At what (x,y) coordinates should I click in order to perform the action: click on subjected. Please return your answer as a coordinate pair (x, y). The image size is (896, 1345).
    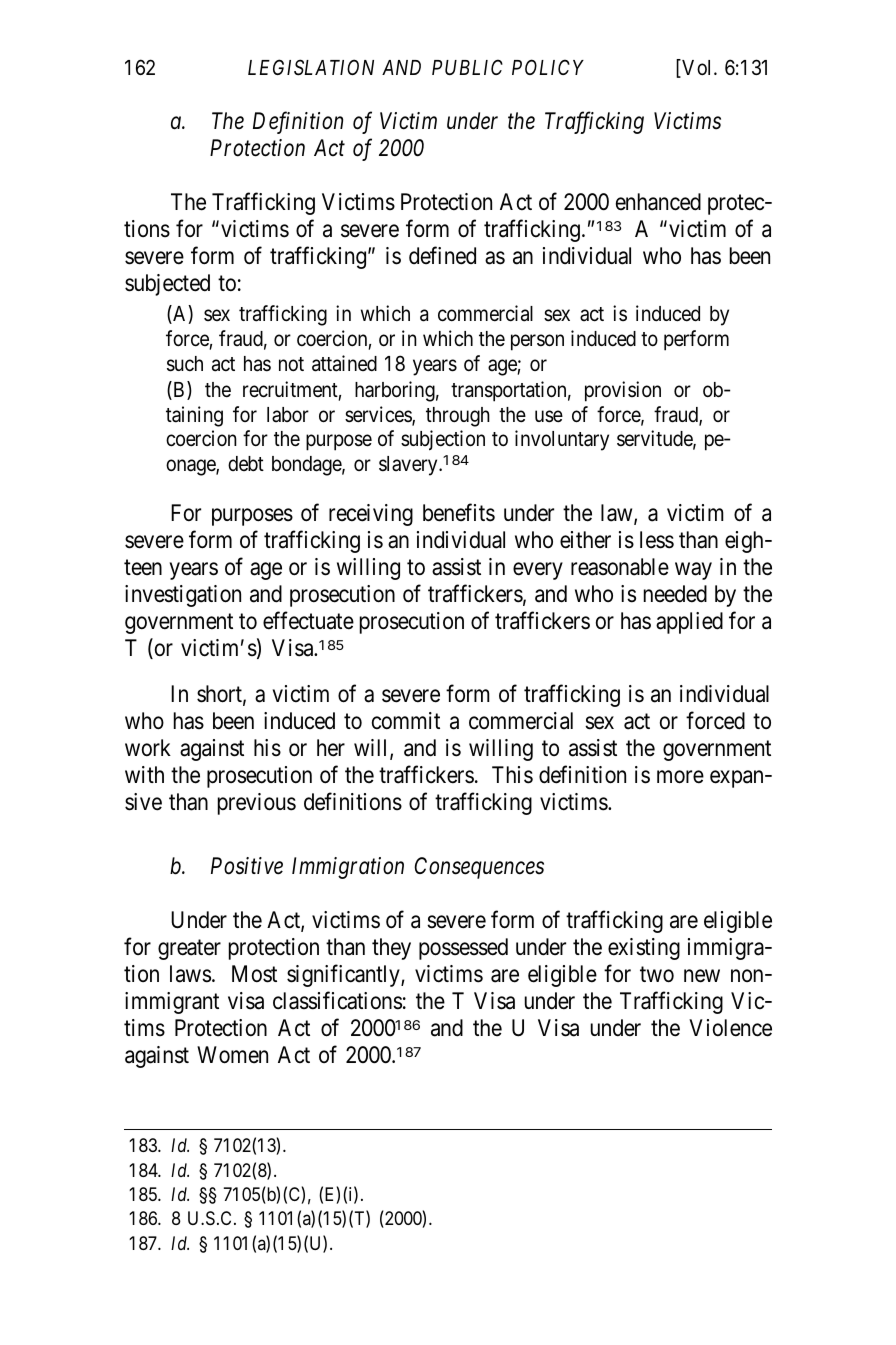
    Looking at the image, I should click on (167, 285).
